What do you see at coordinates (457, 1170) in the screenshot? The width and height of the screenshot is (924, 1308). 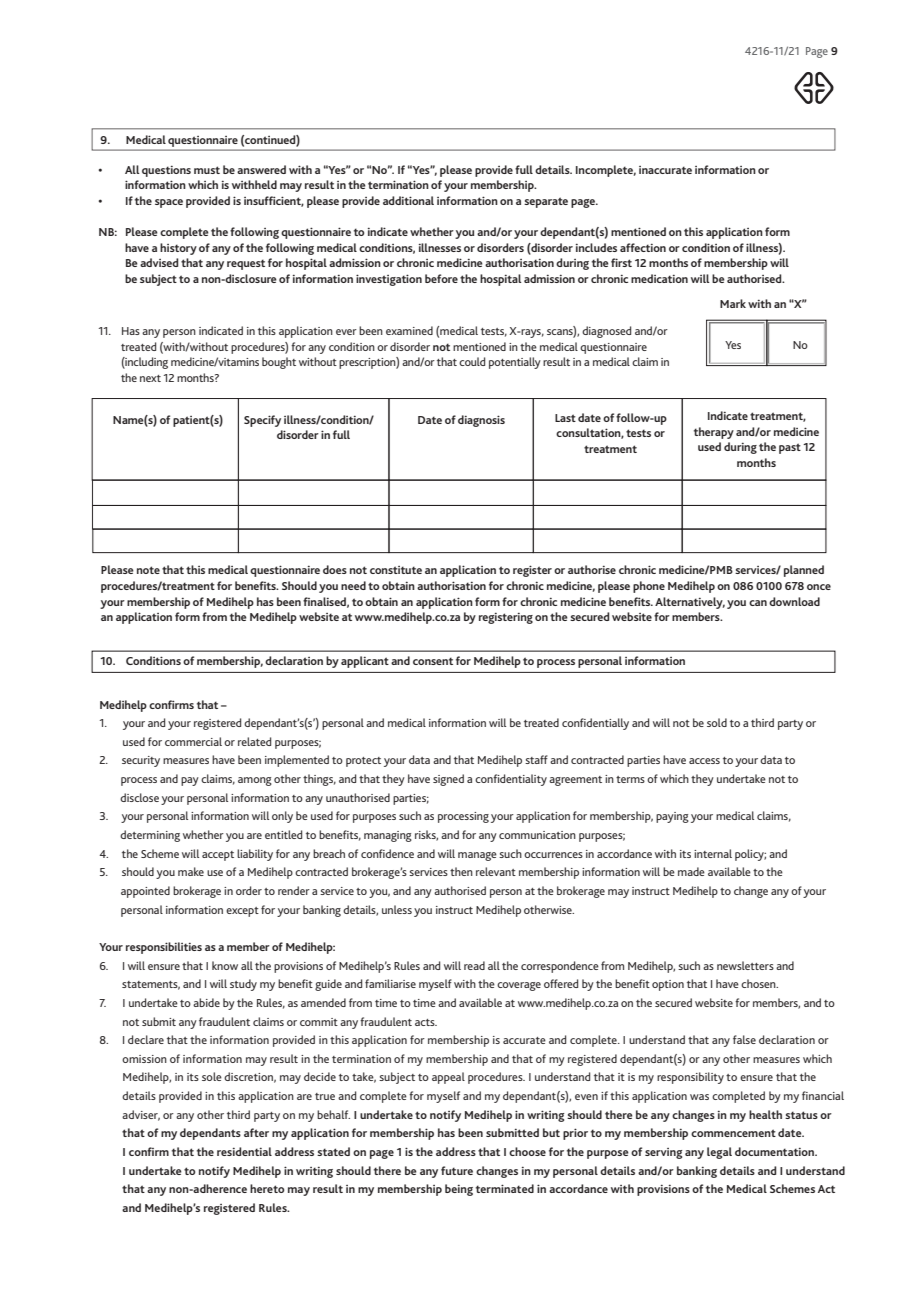 I see `future` at bounding box center [457, 1170].
